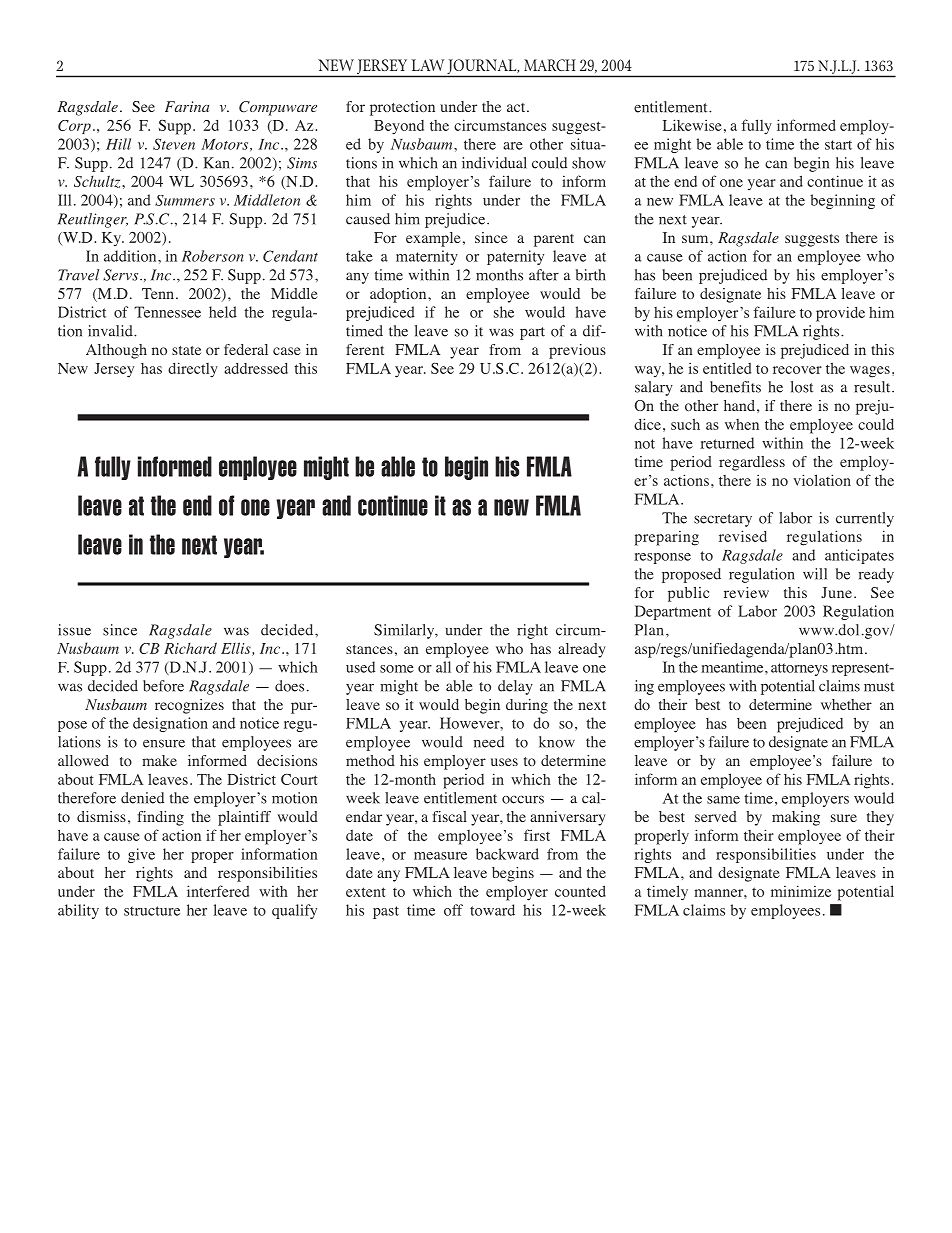 Image resolution: width=952 pixels, height=1233 pixels. What do you see at coordinates (190, 648) in the screenshot?
I see `Richard` at bounding box center [190, 648].
